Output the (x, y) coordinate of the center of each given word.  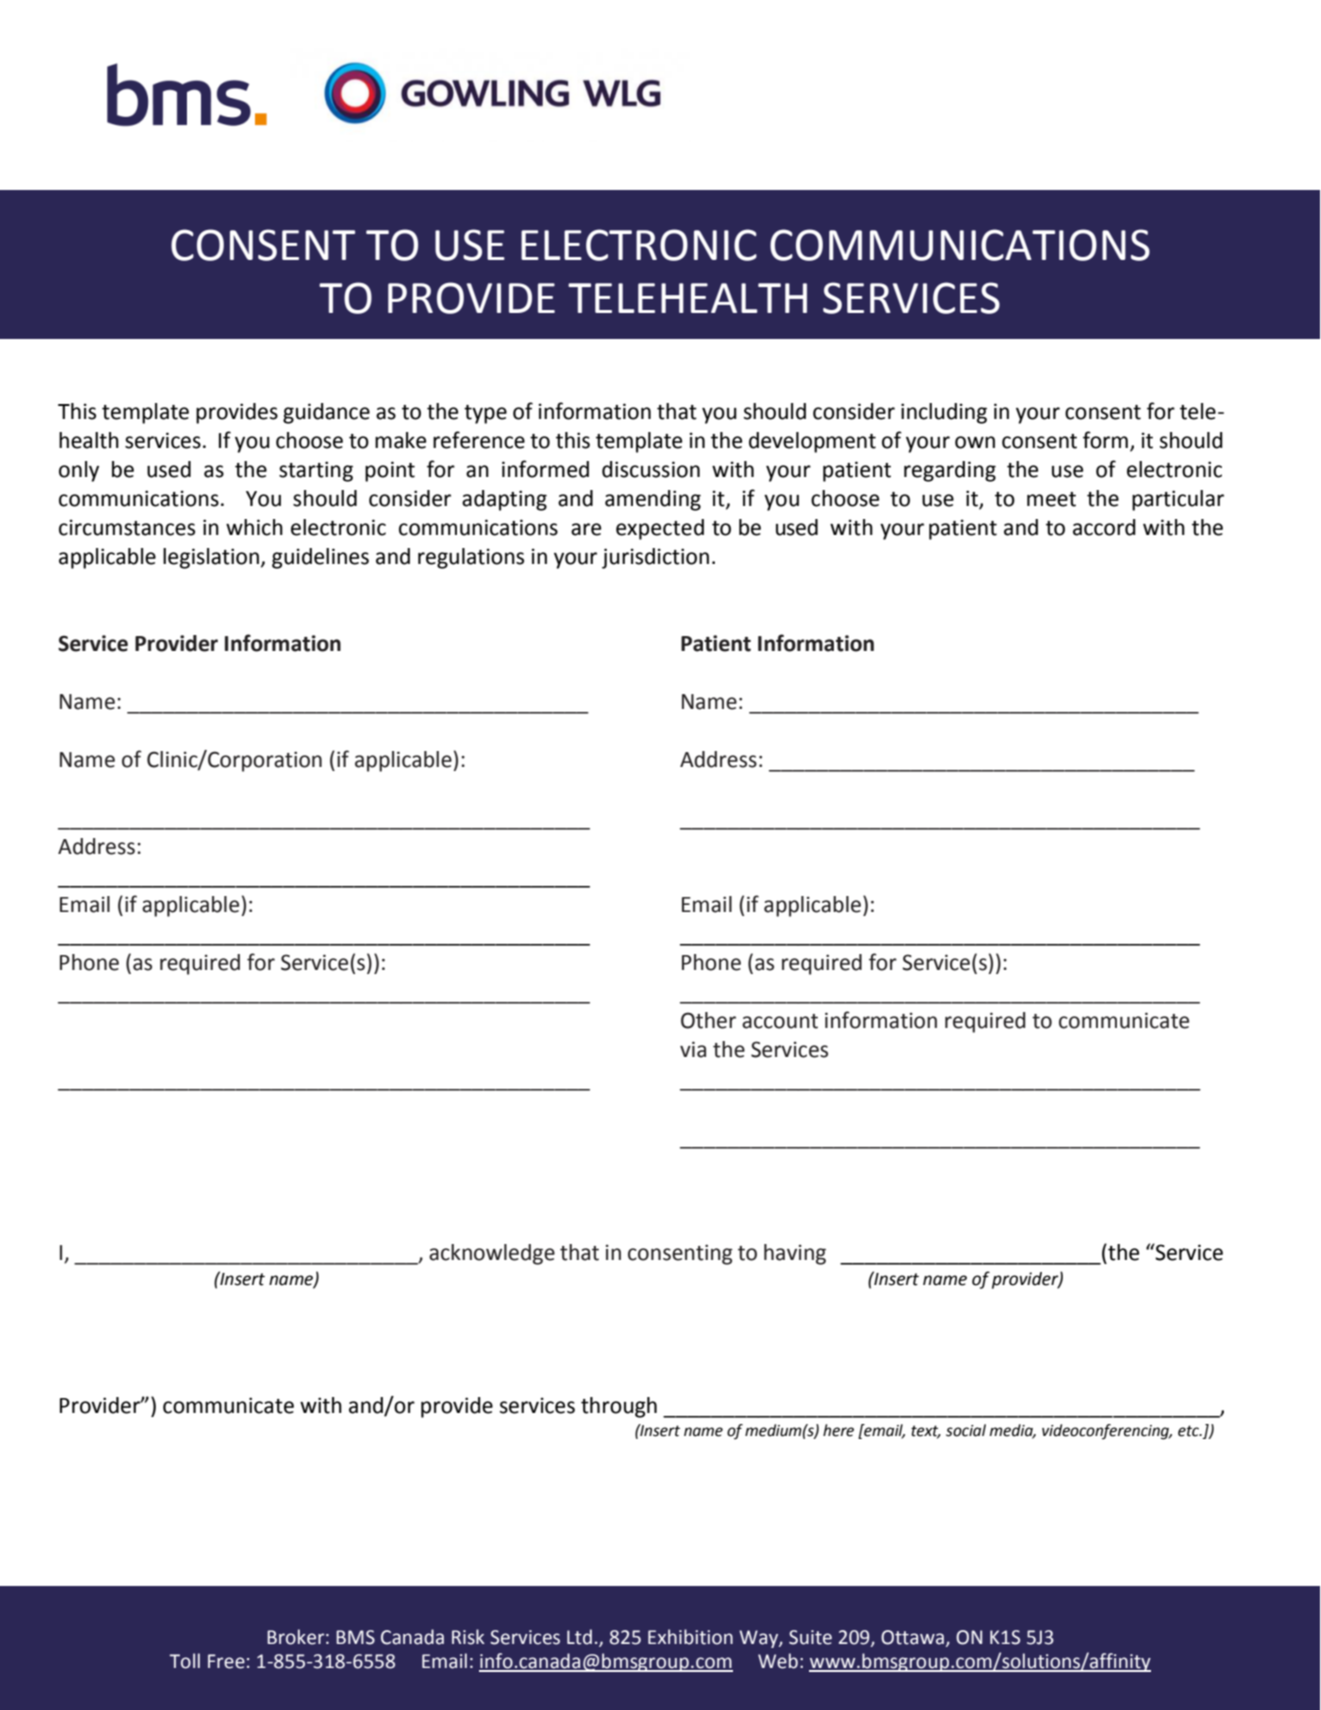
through (619, 1407)
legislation (211, 558)
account (780, 1021)
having (795, 1254)
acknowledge (492, 1254)
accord (1104, 527)
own (975, 442)
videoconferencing (1107, 1432)
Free (226, 1661)
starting (316, 471)
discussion (651, 469)
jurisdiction (655, 558)
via (693, 1049)
